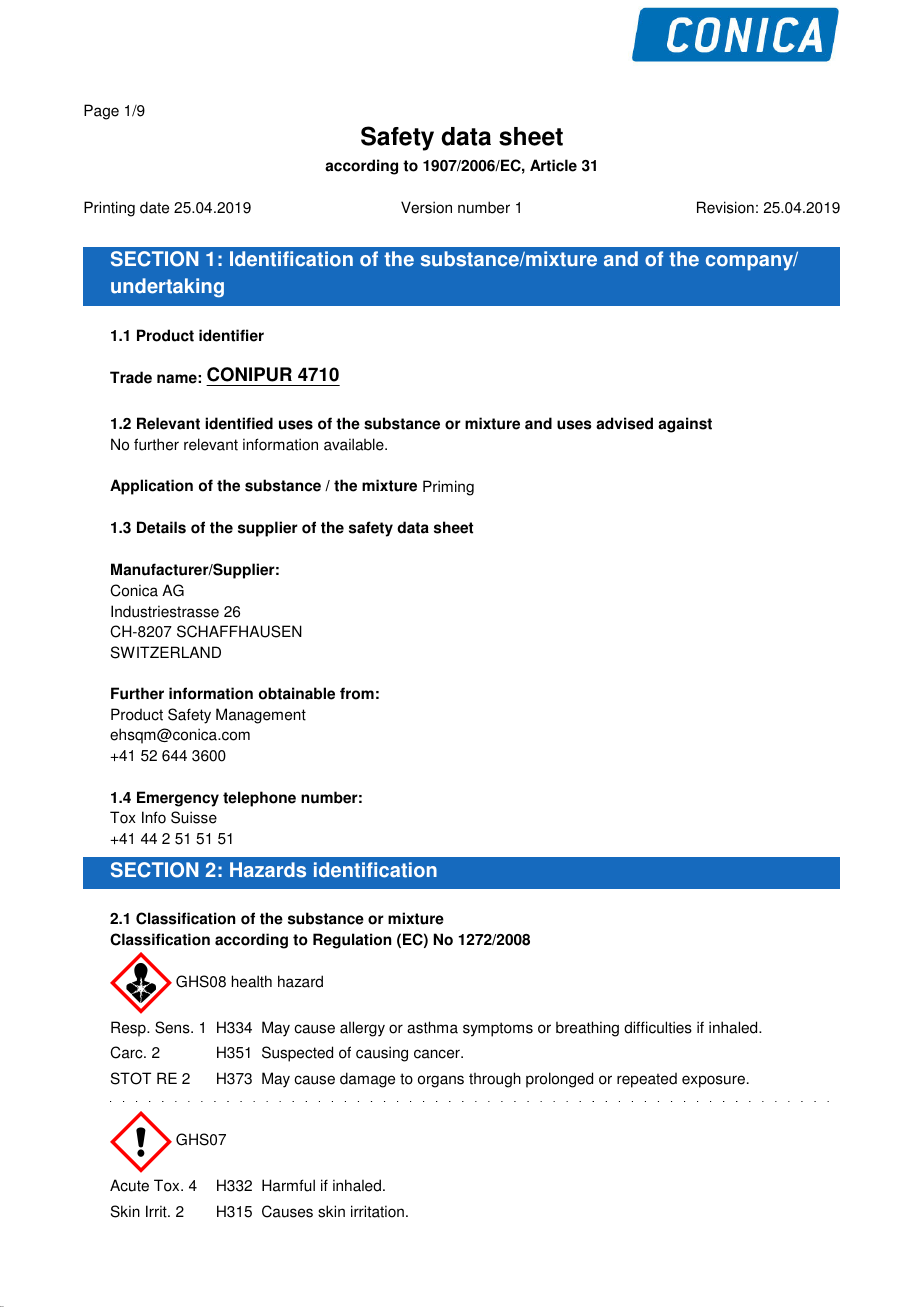 The width and height of the screenshot is (924, 1308). What do you see at coordinates (166, 652) in the screenshot?
I see `SWITZERLAND` at bounding box center [166, 652].
